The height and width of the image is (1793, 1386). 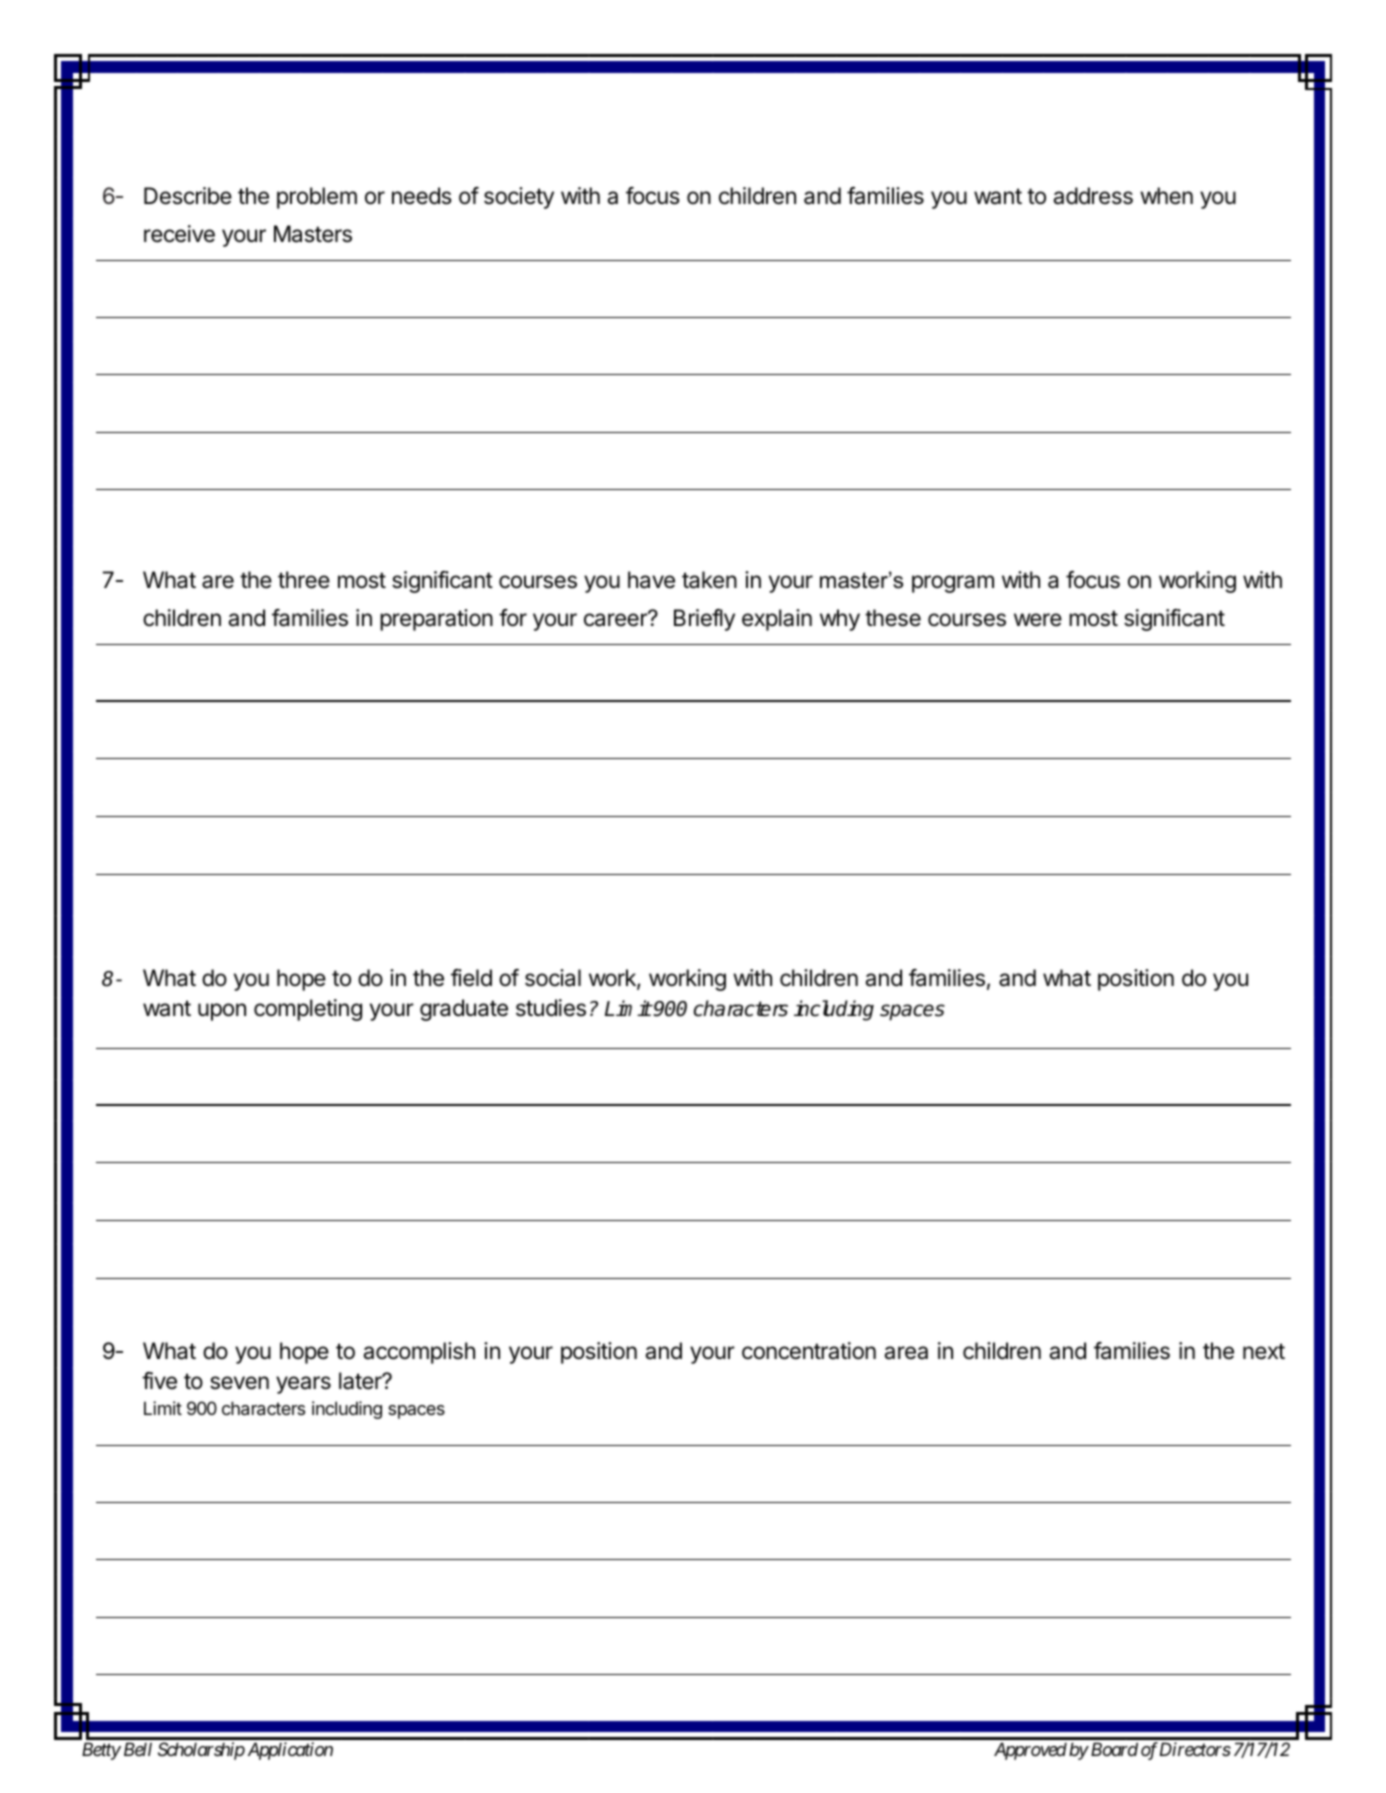 I want to click on address, so click(x=1093, y=196).
